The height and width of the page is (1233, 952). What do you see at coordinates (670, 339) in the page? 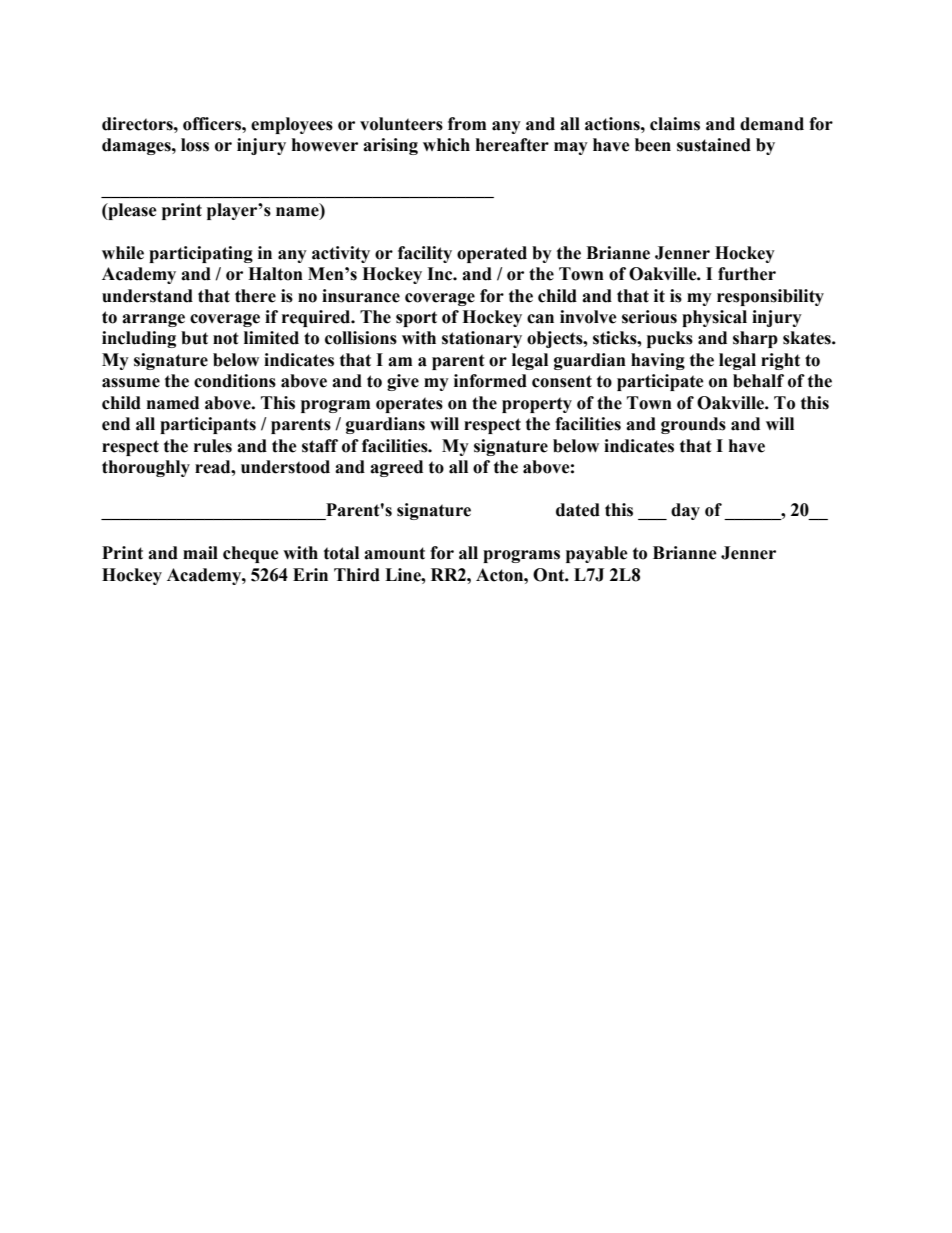
I see `pucks` at bounding box center [670, 339].
